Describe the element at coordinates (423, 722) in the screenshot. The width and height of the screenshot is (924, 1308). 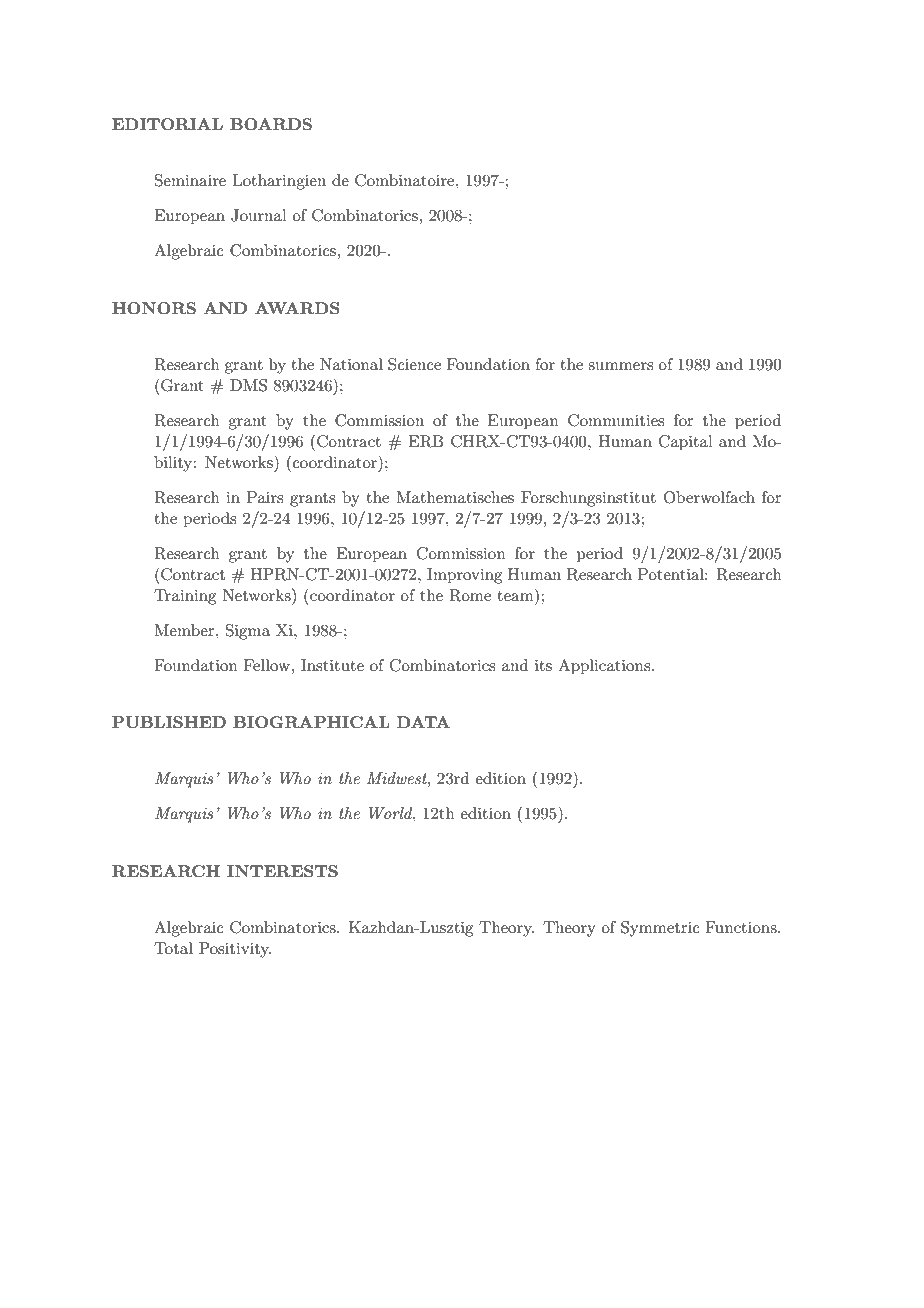
I see `DATA` at that location.
